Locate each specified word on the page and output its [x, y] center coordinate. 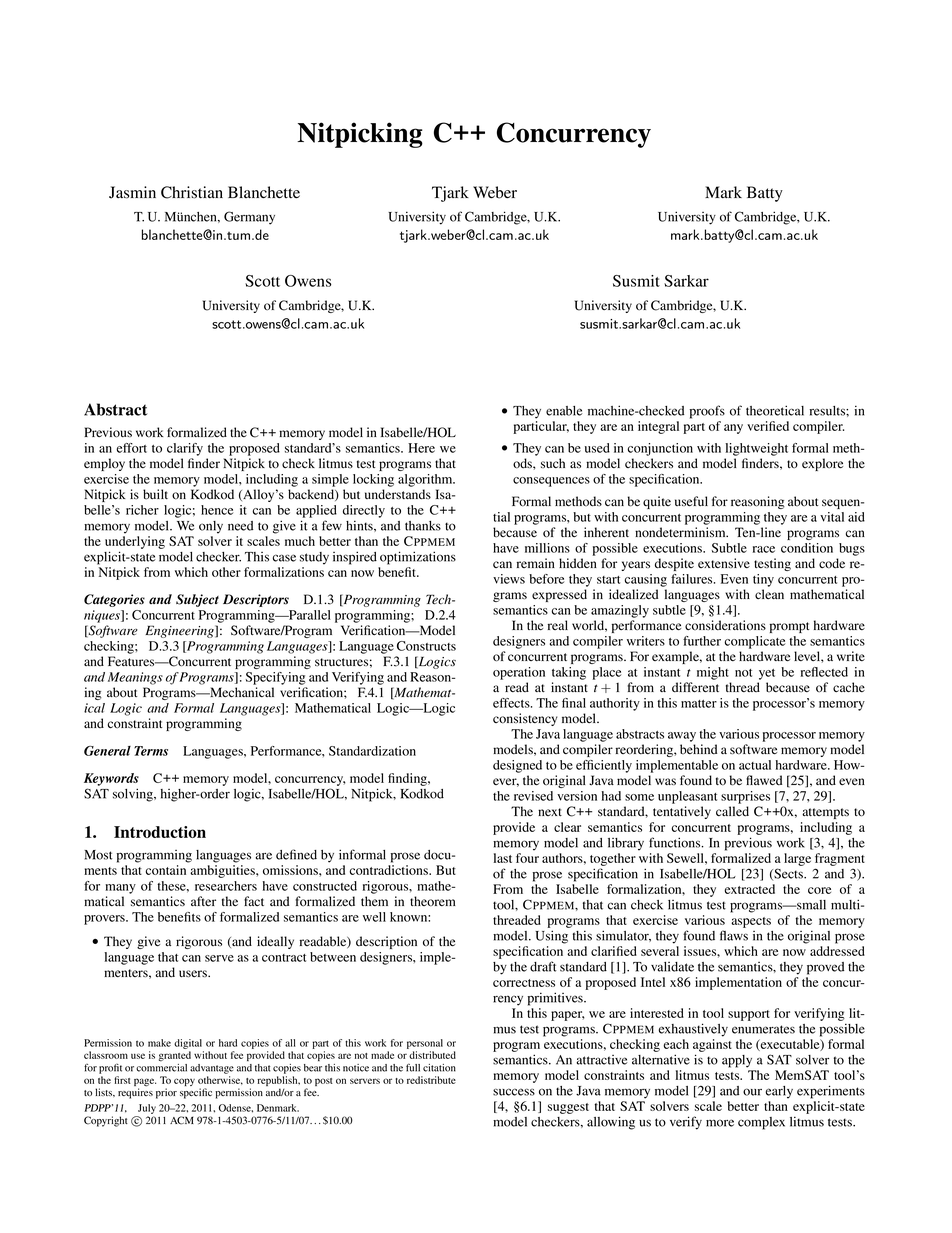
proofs [707, 412]
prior [166, 1093]
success [514, 1092]
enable [564, 411]
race [764, 549]
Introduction [160, 832]
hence [217, 510]
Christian [192, 192]
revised [533, 796]
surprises [745, 797]
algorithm [426, 480]
